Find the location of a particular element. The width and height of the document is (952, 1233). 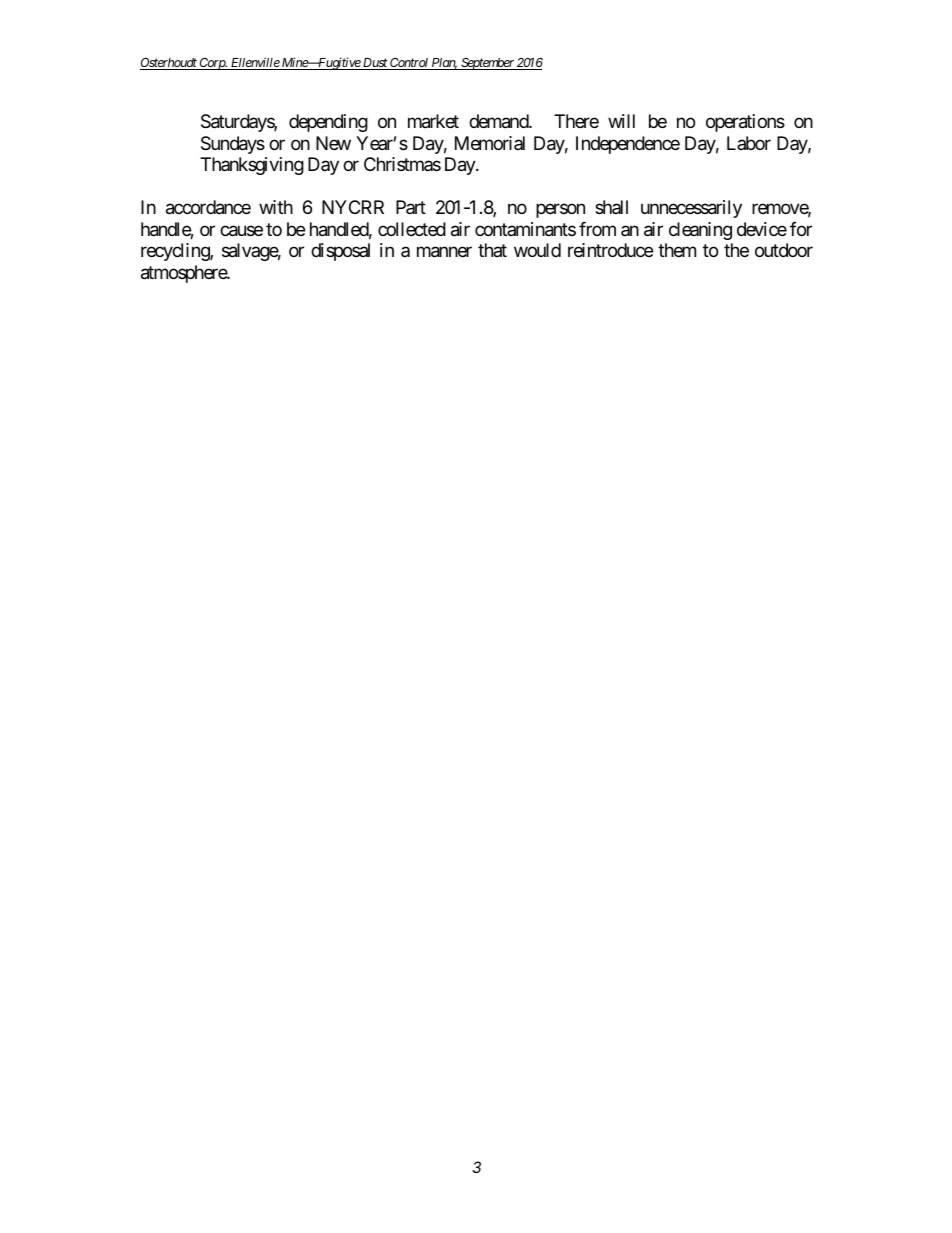

Control is located at coordinates (409, 64).
